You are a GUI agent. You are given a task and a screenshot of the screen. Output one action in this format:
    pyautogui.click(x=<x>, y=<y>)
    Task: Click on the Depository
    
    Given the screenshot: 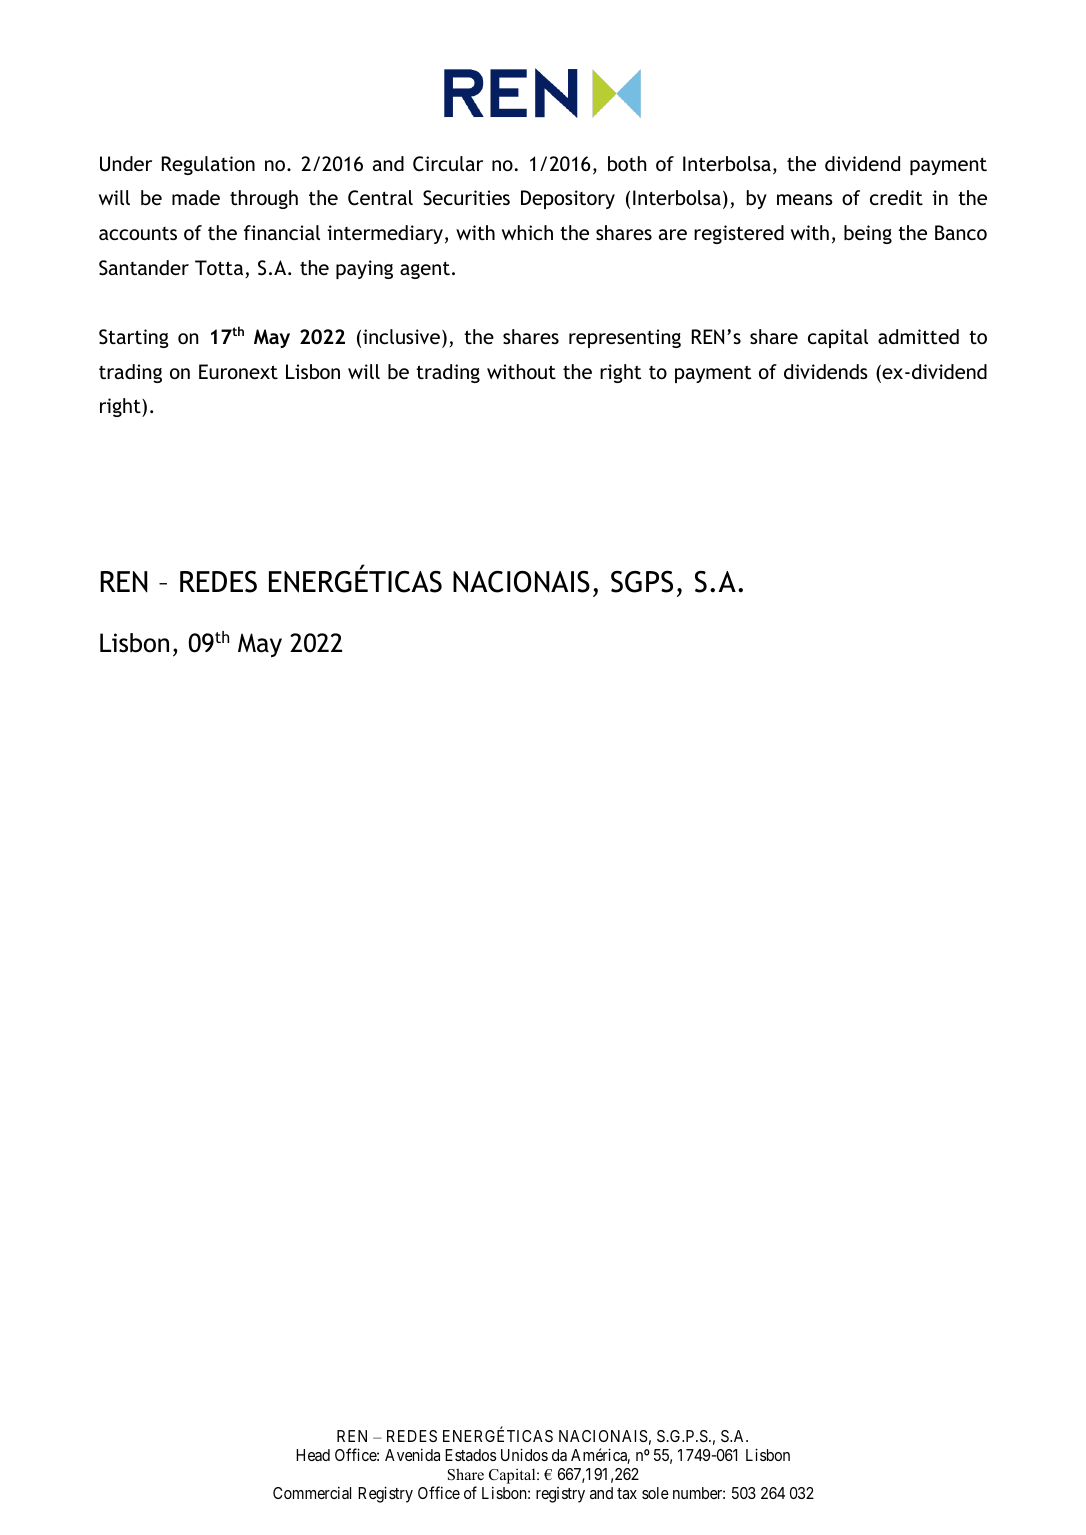 What is the action you would take?
    pyautogui.click(x=568, y=199)
